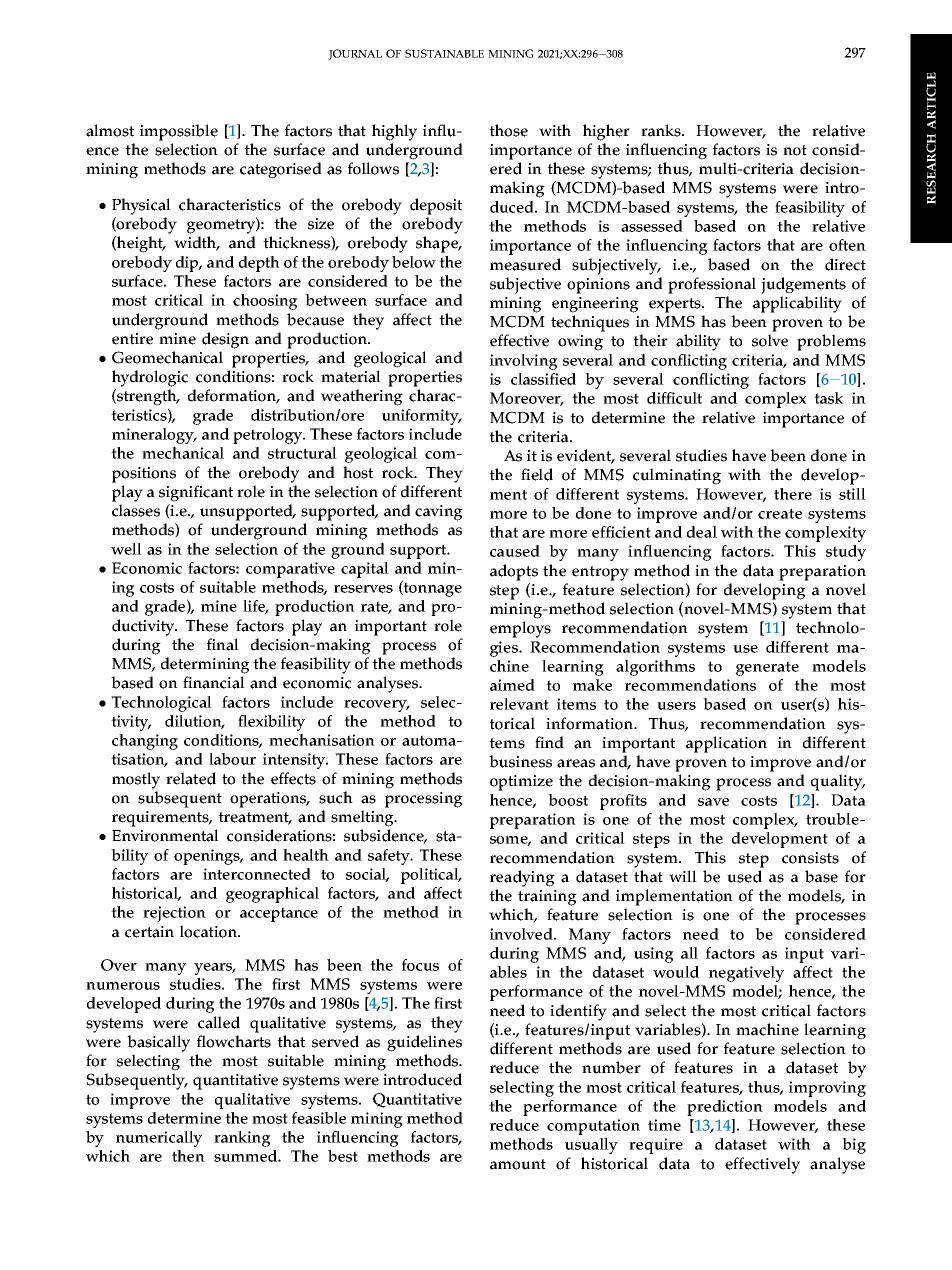 This screenshot has height=1270, width=952. What do you see at coordinates (713, 802) in the screenshot?
I see `save` at bounding box center [713, 802].
